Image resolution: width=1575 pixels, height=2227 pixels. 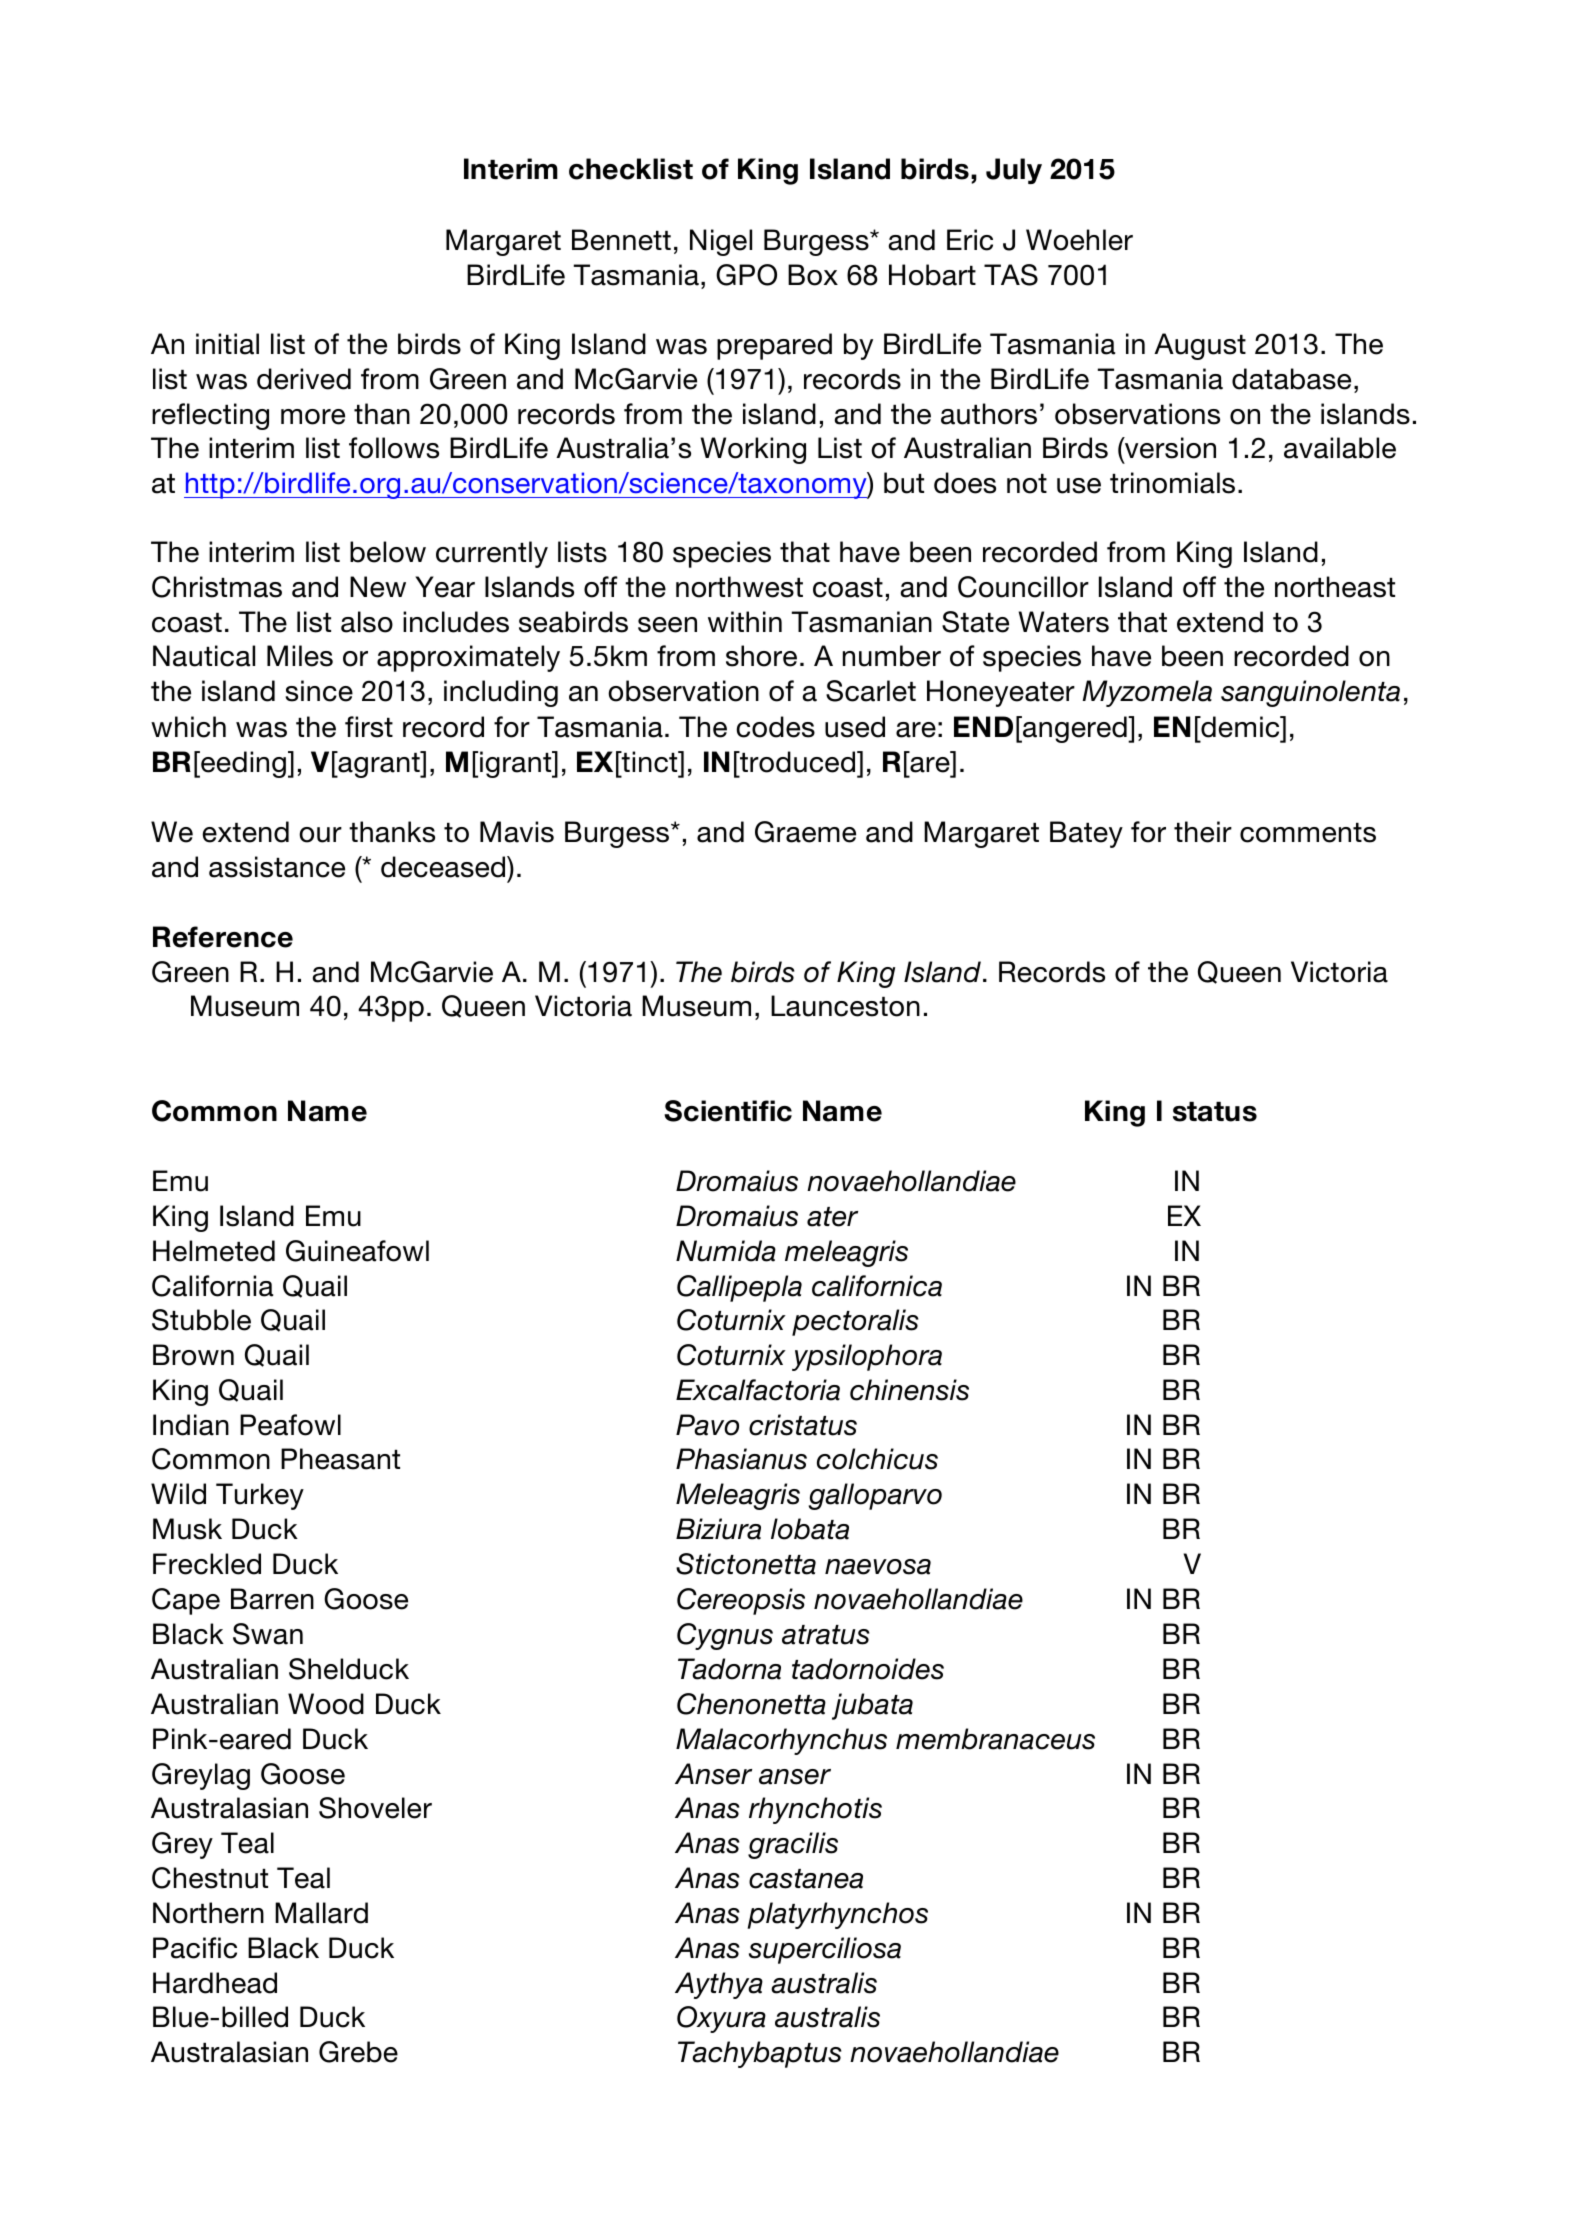 What do you see at coordinates (719, 1985) in the document?
I see `Aythya` at bounding box center [719, 1985].
